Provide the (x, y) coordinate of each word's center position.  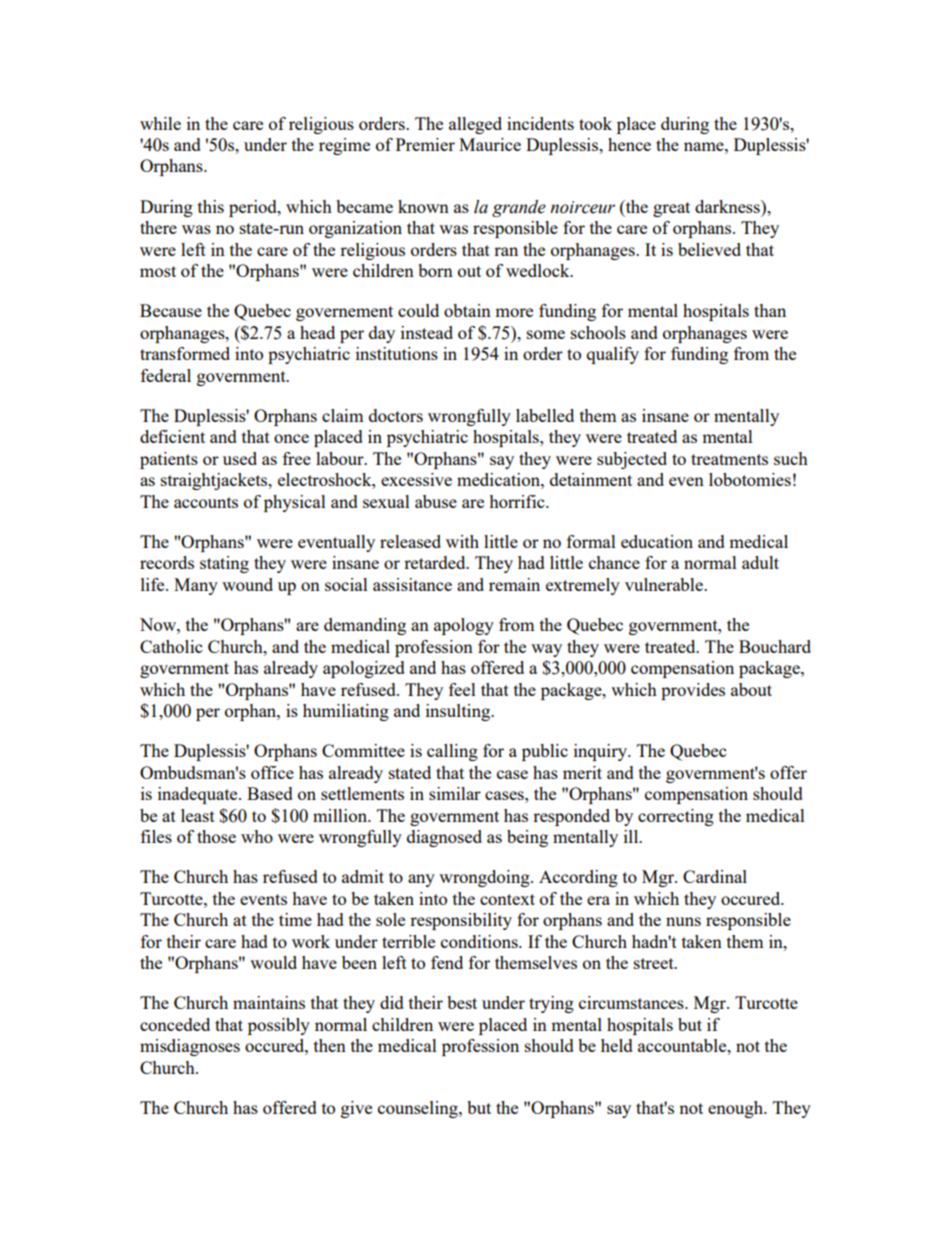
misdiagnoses (190, 1047)
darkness (728, 206)
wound (247, 584)
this (211, 206)
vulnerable (665, 584)
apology (464, 626)
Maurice (490, 144)
